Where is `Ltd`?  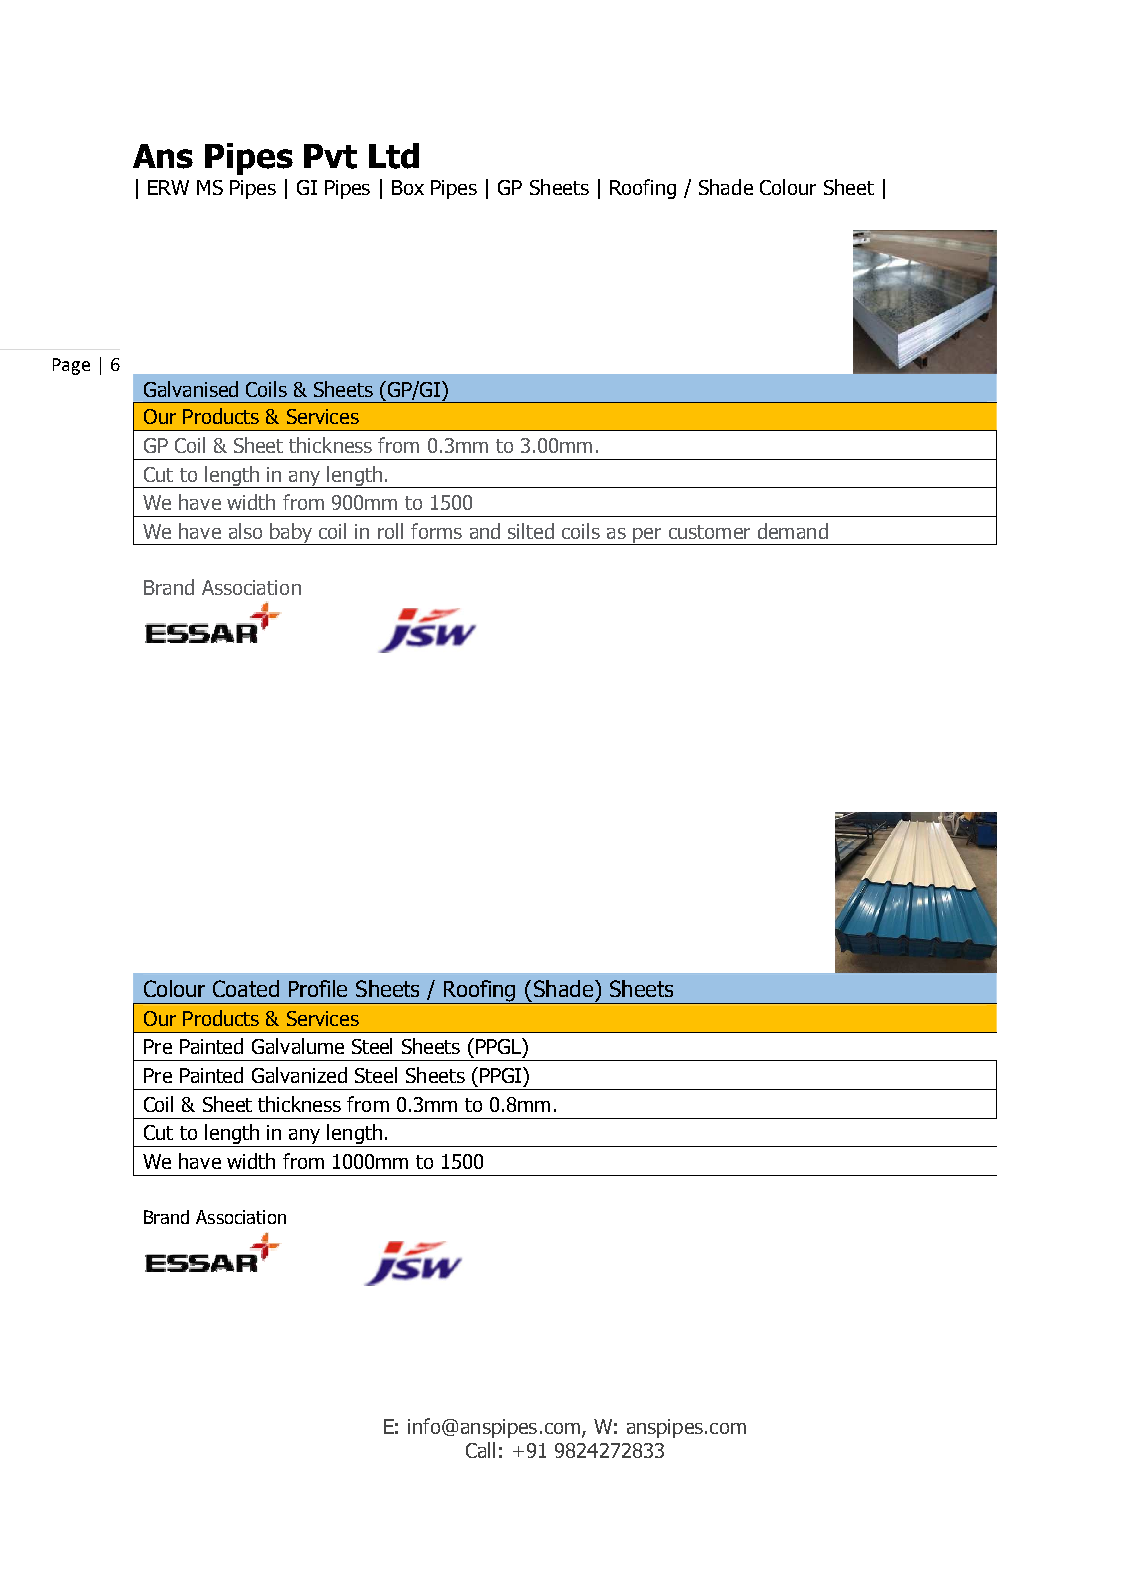 Ltd is located at coordinates (394, 156).
